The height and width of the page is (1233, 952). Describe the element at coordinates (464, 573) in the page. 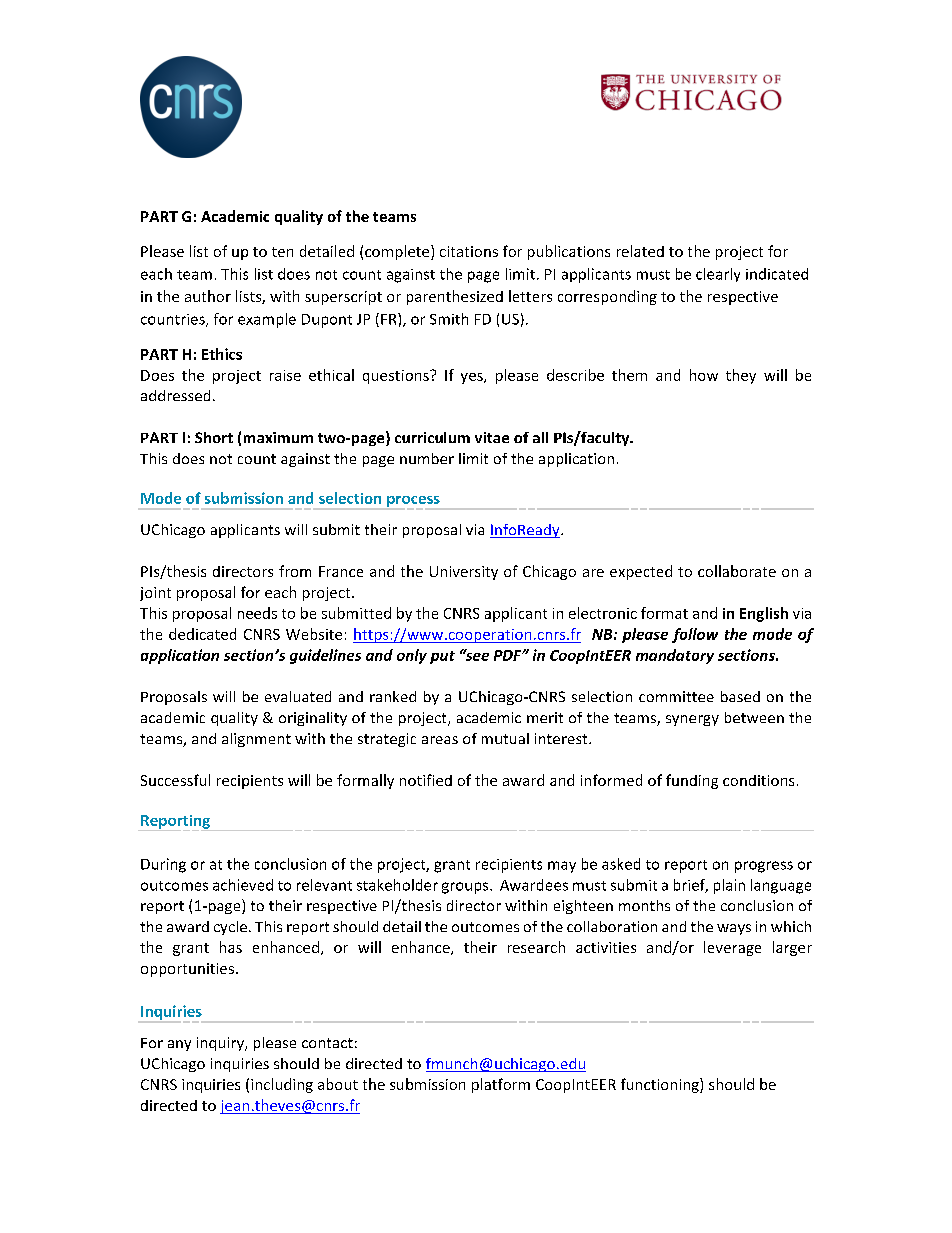

I see `University` at that location.
